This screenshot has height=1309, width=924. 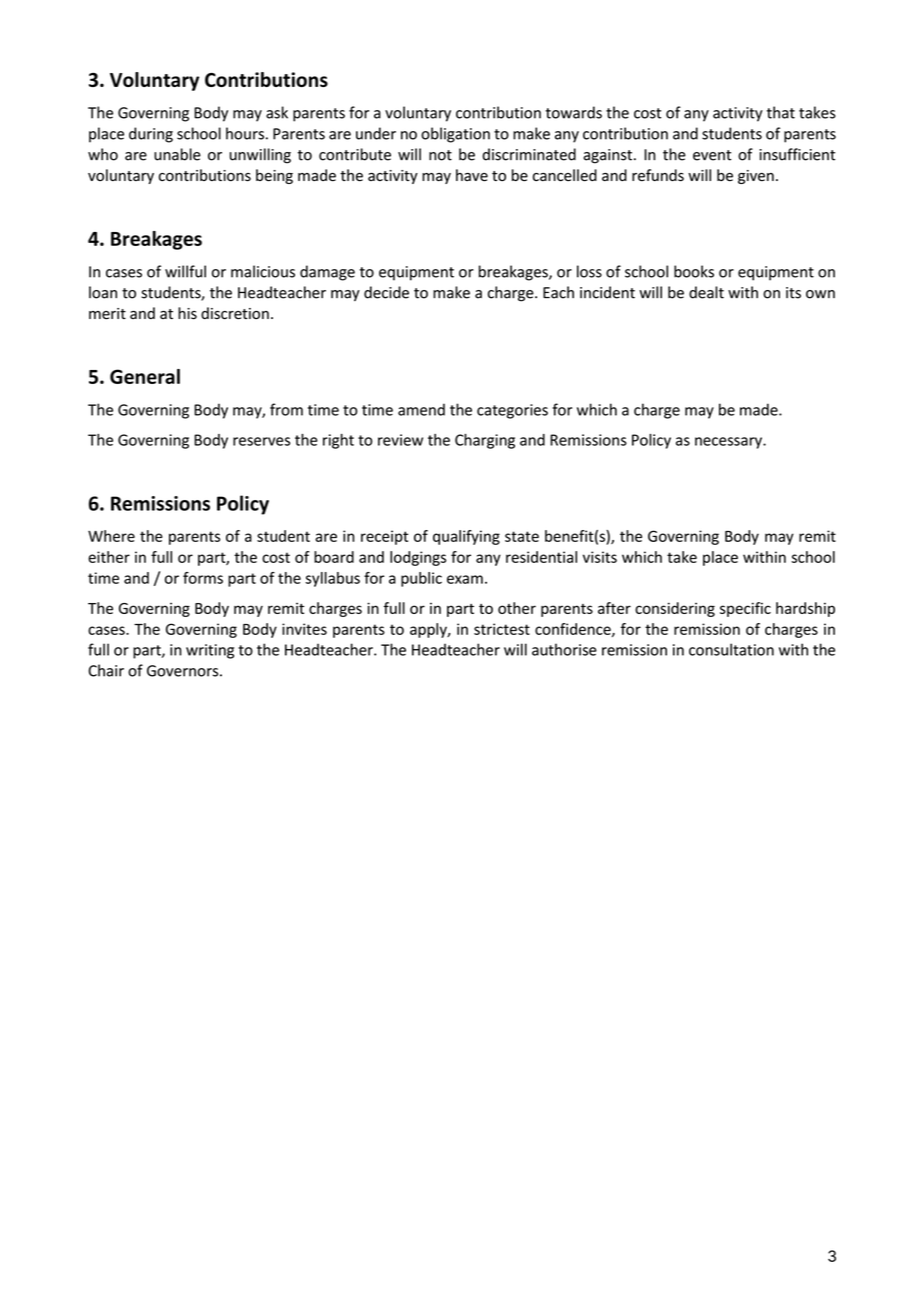 I want to click on that, so click(x=781, y=112).
